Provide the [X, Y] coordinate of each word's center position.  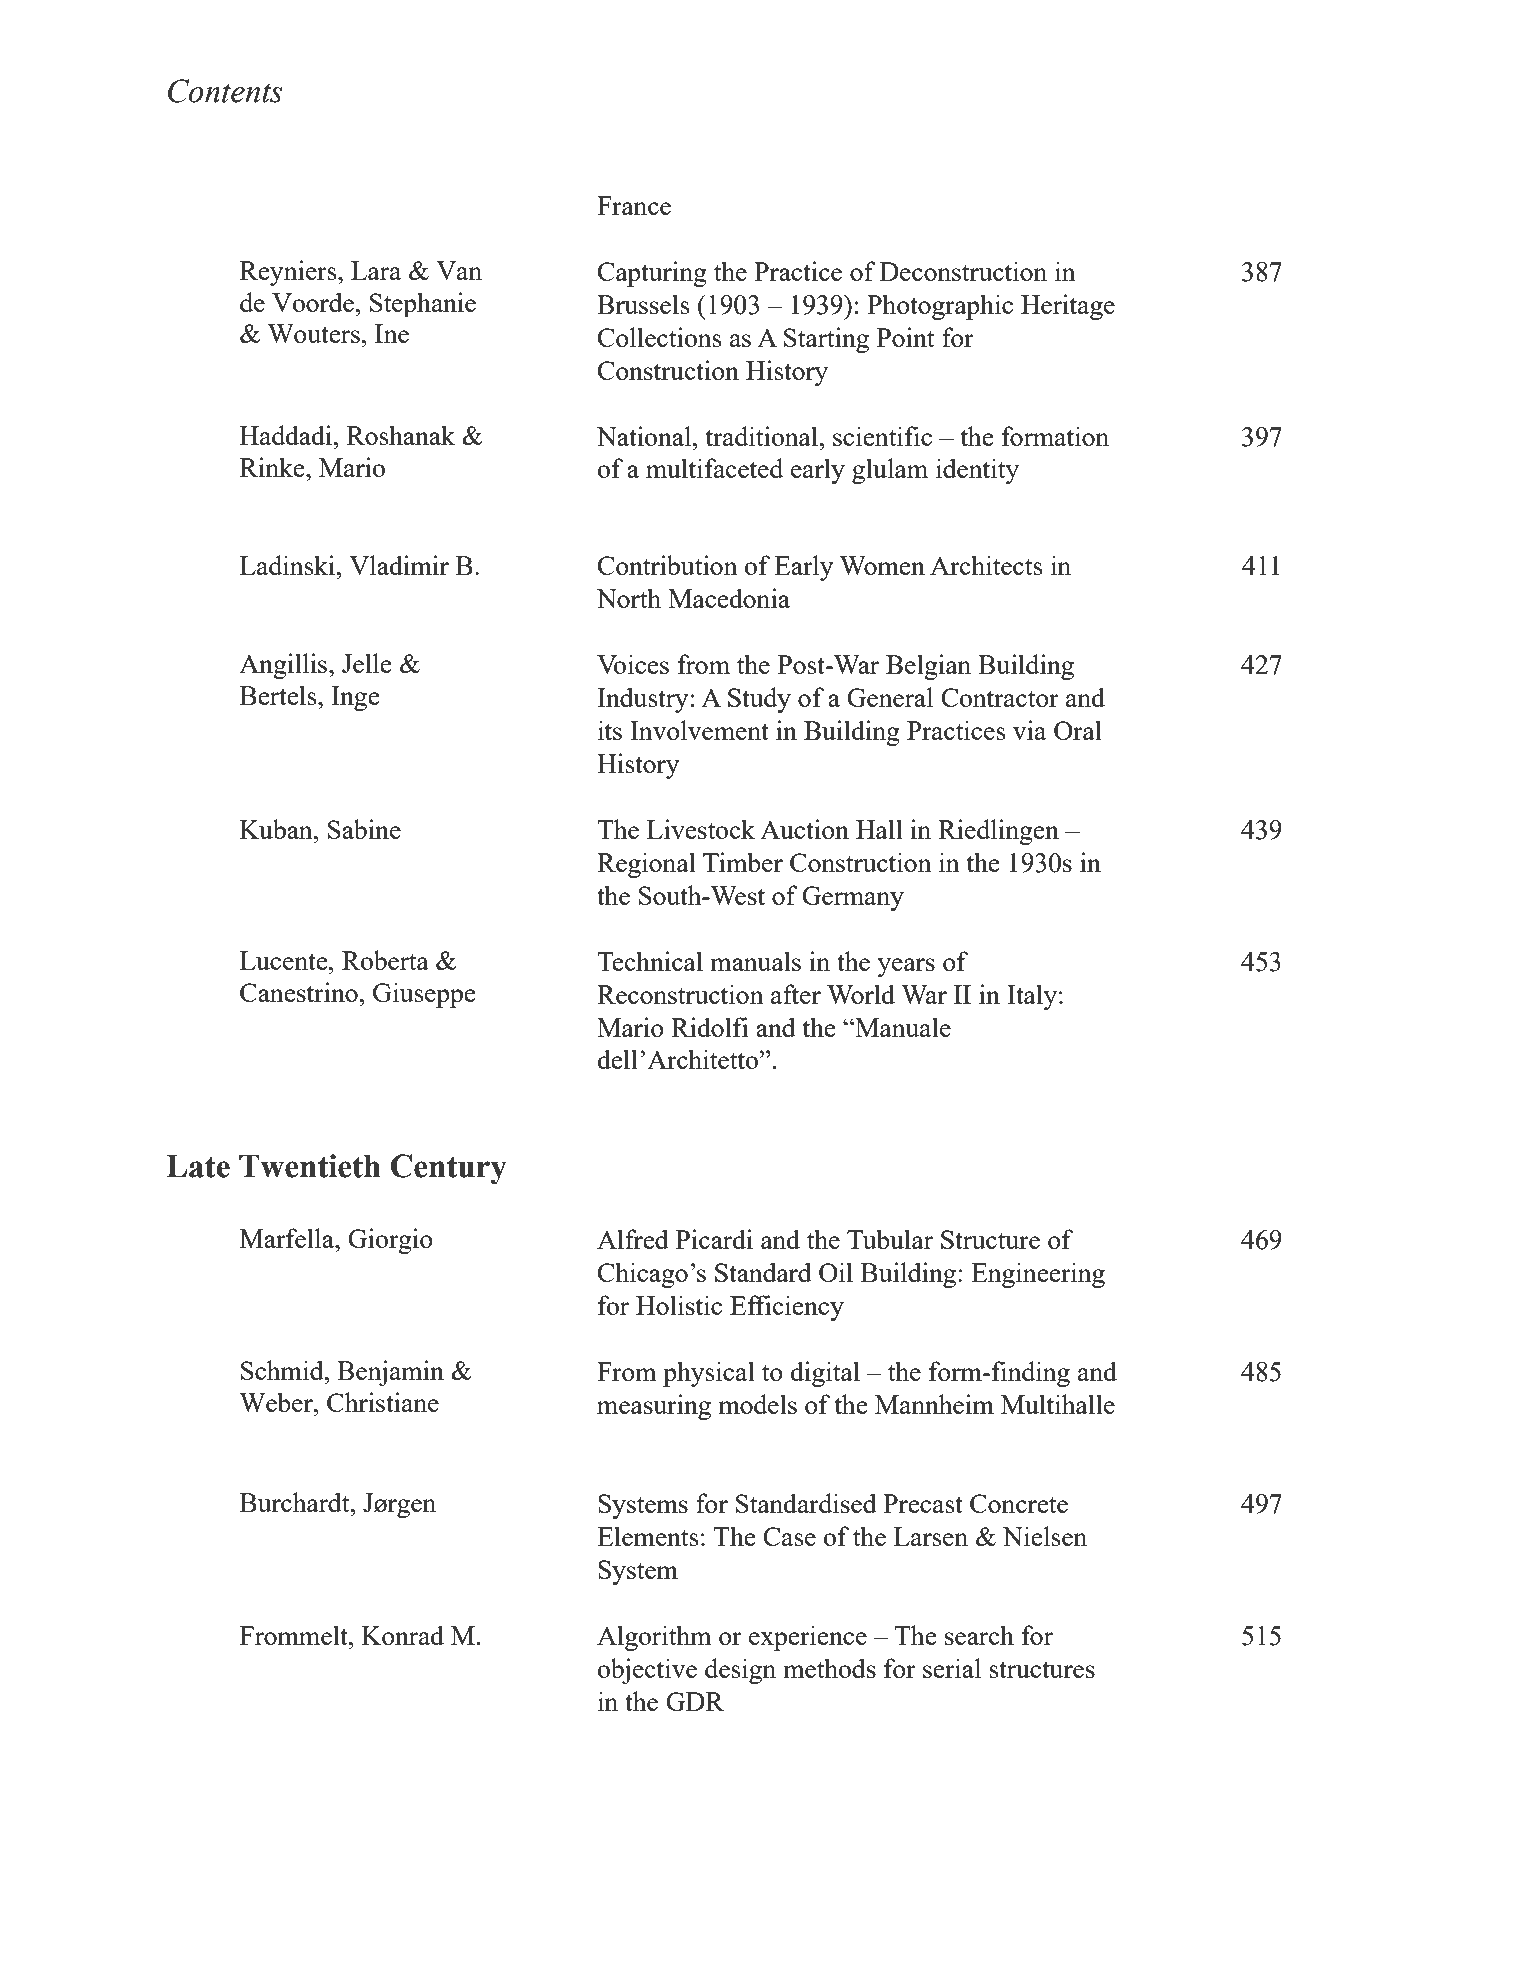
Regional [646, 865]
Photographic [940, 307]
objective [647, 1671]
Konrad [403, 1635]
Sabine [364, 829]
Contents [225, 91]
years [906, 967]
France [634, 205]
